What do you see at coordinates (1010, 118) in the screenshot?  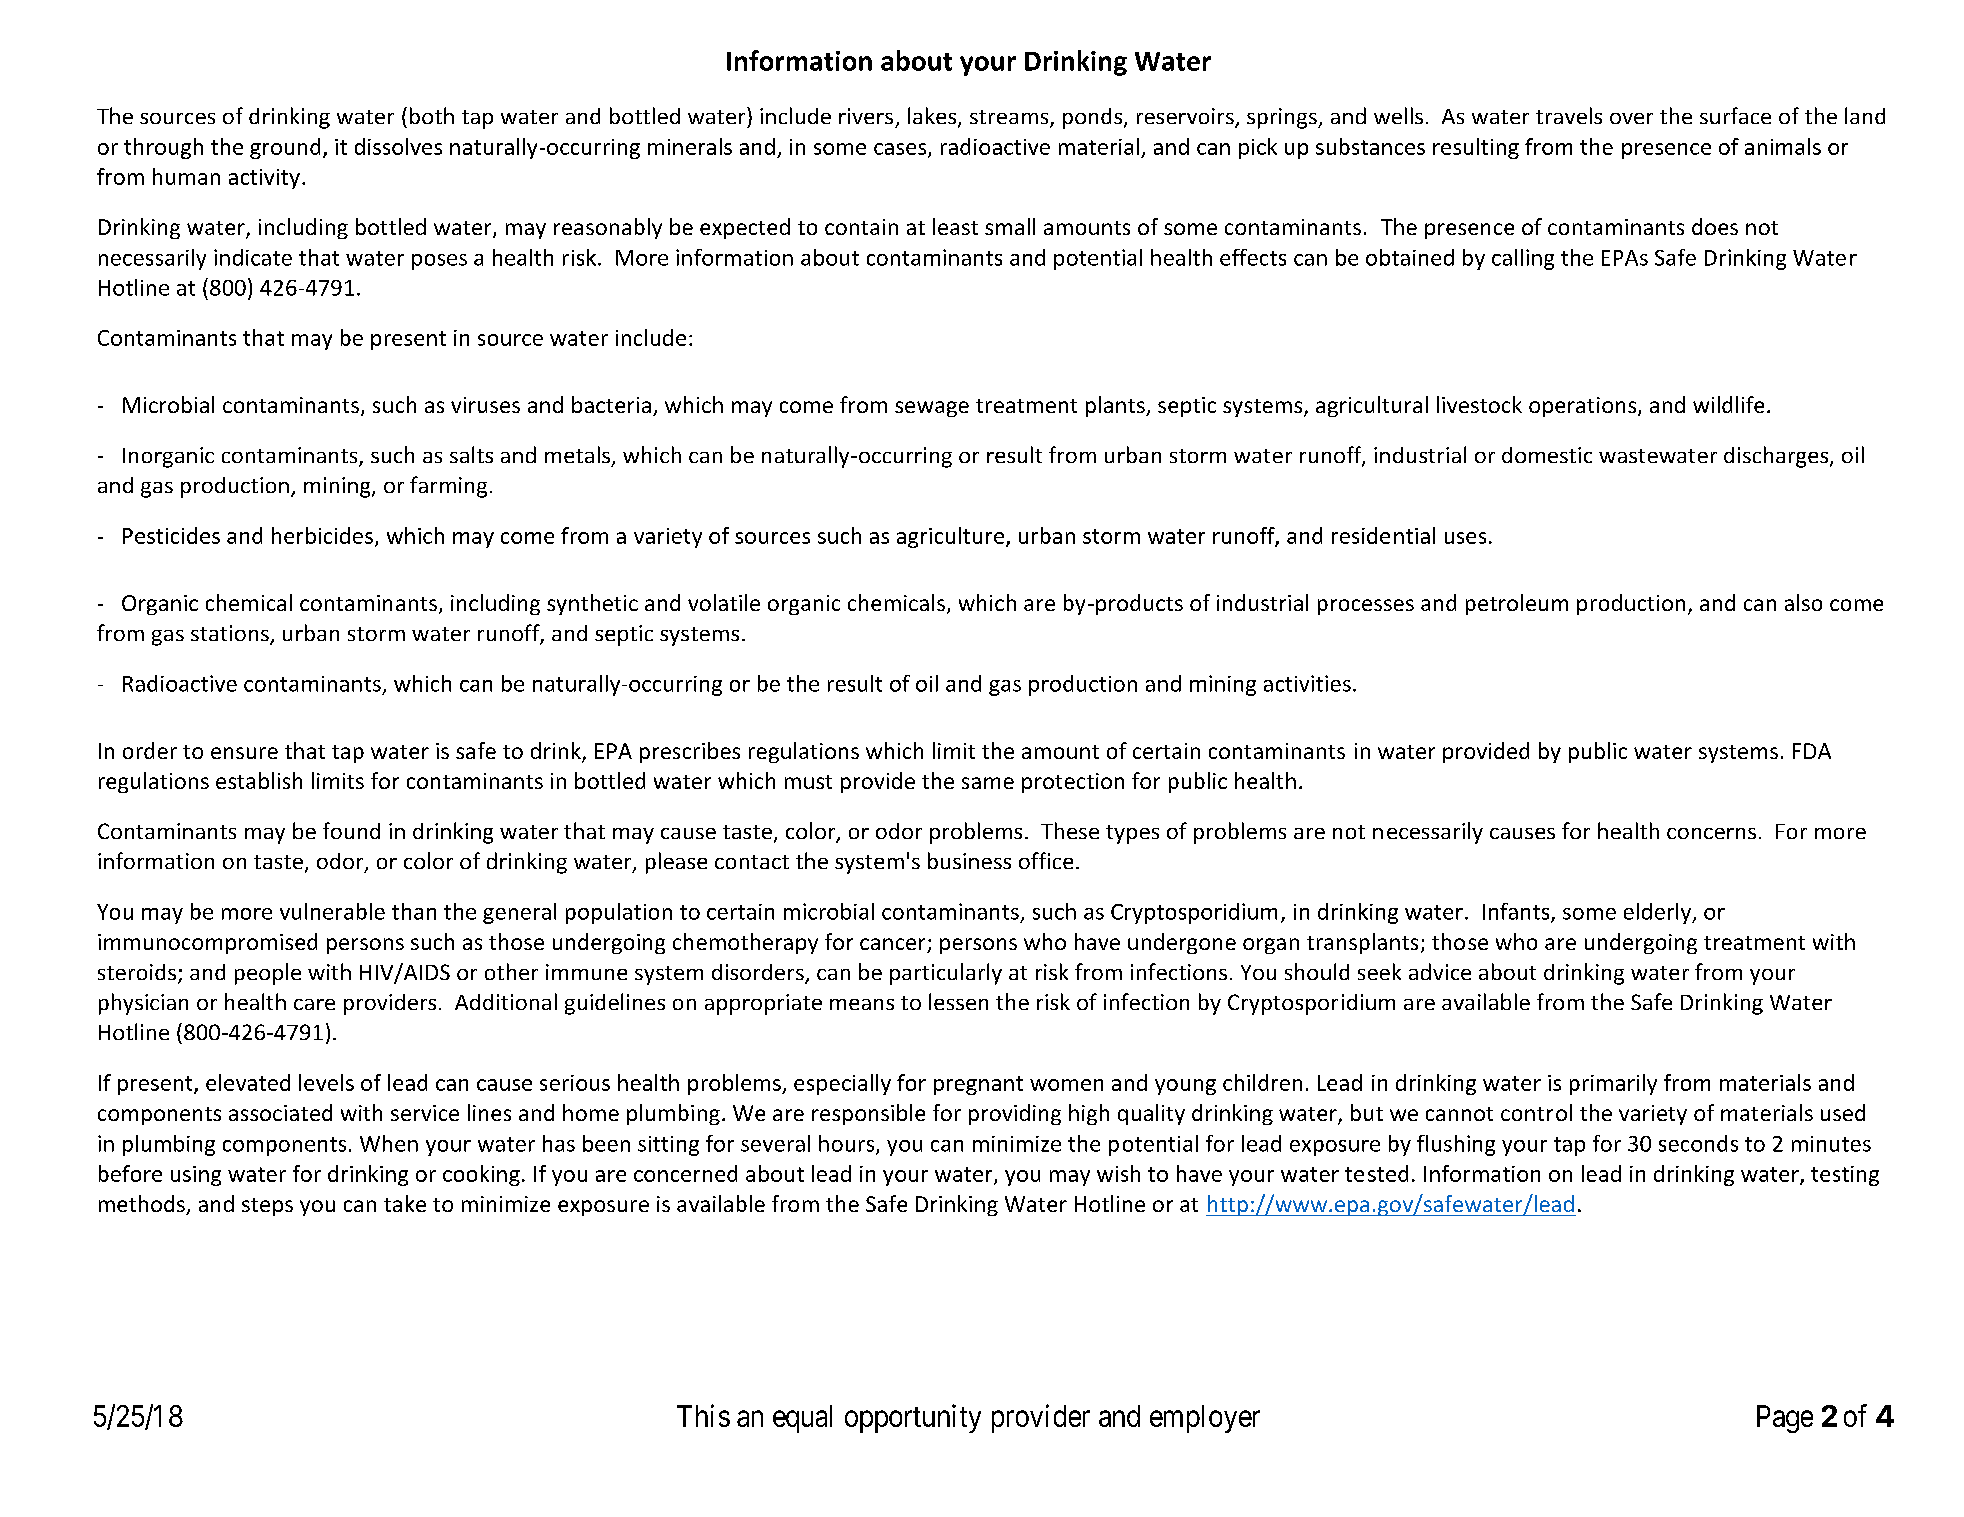 I see `streams` at bounding box center [1010, 118].
